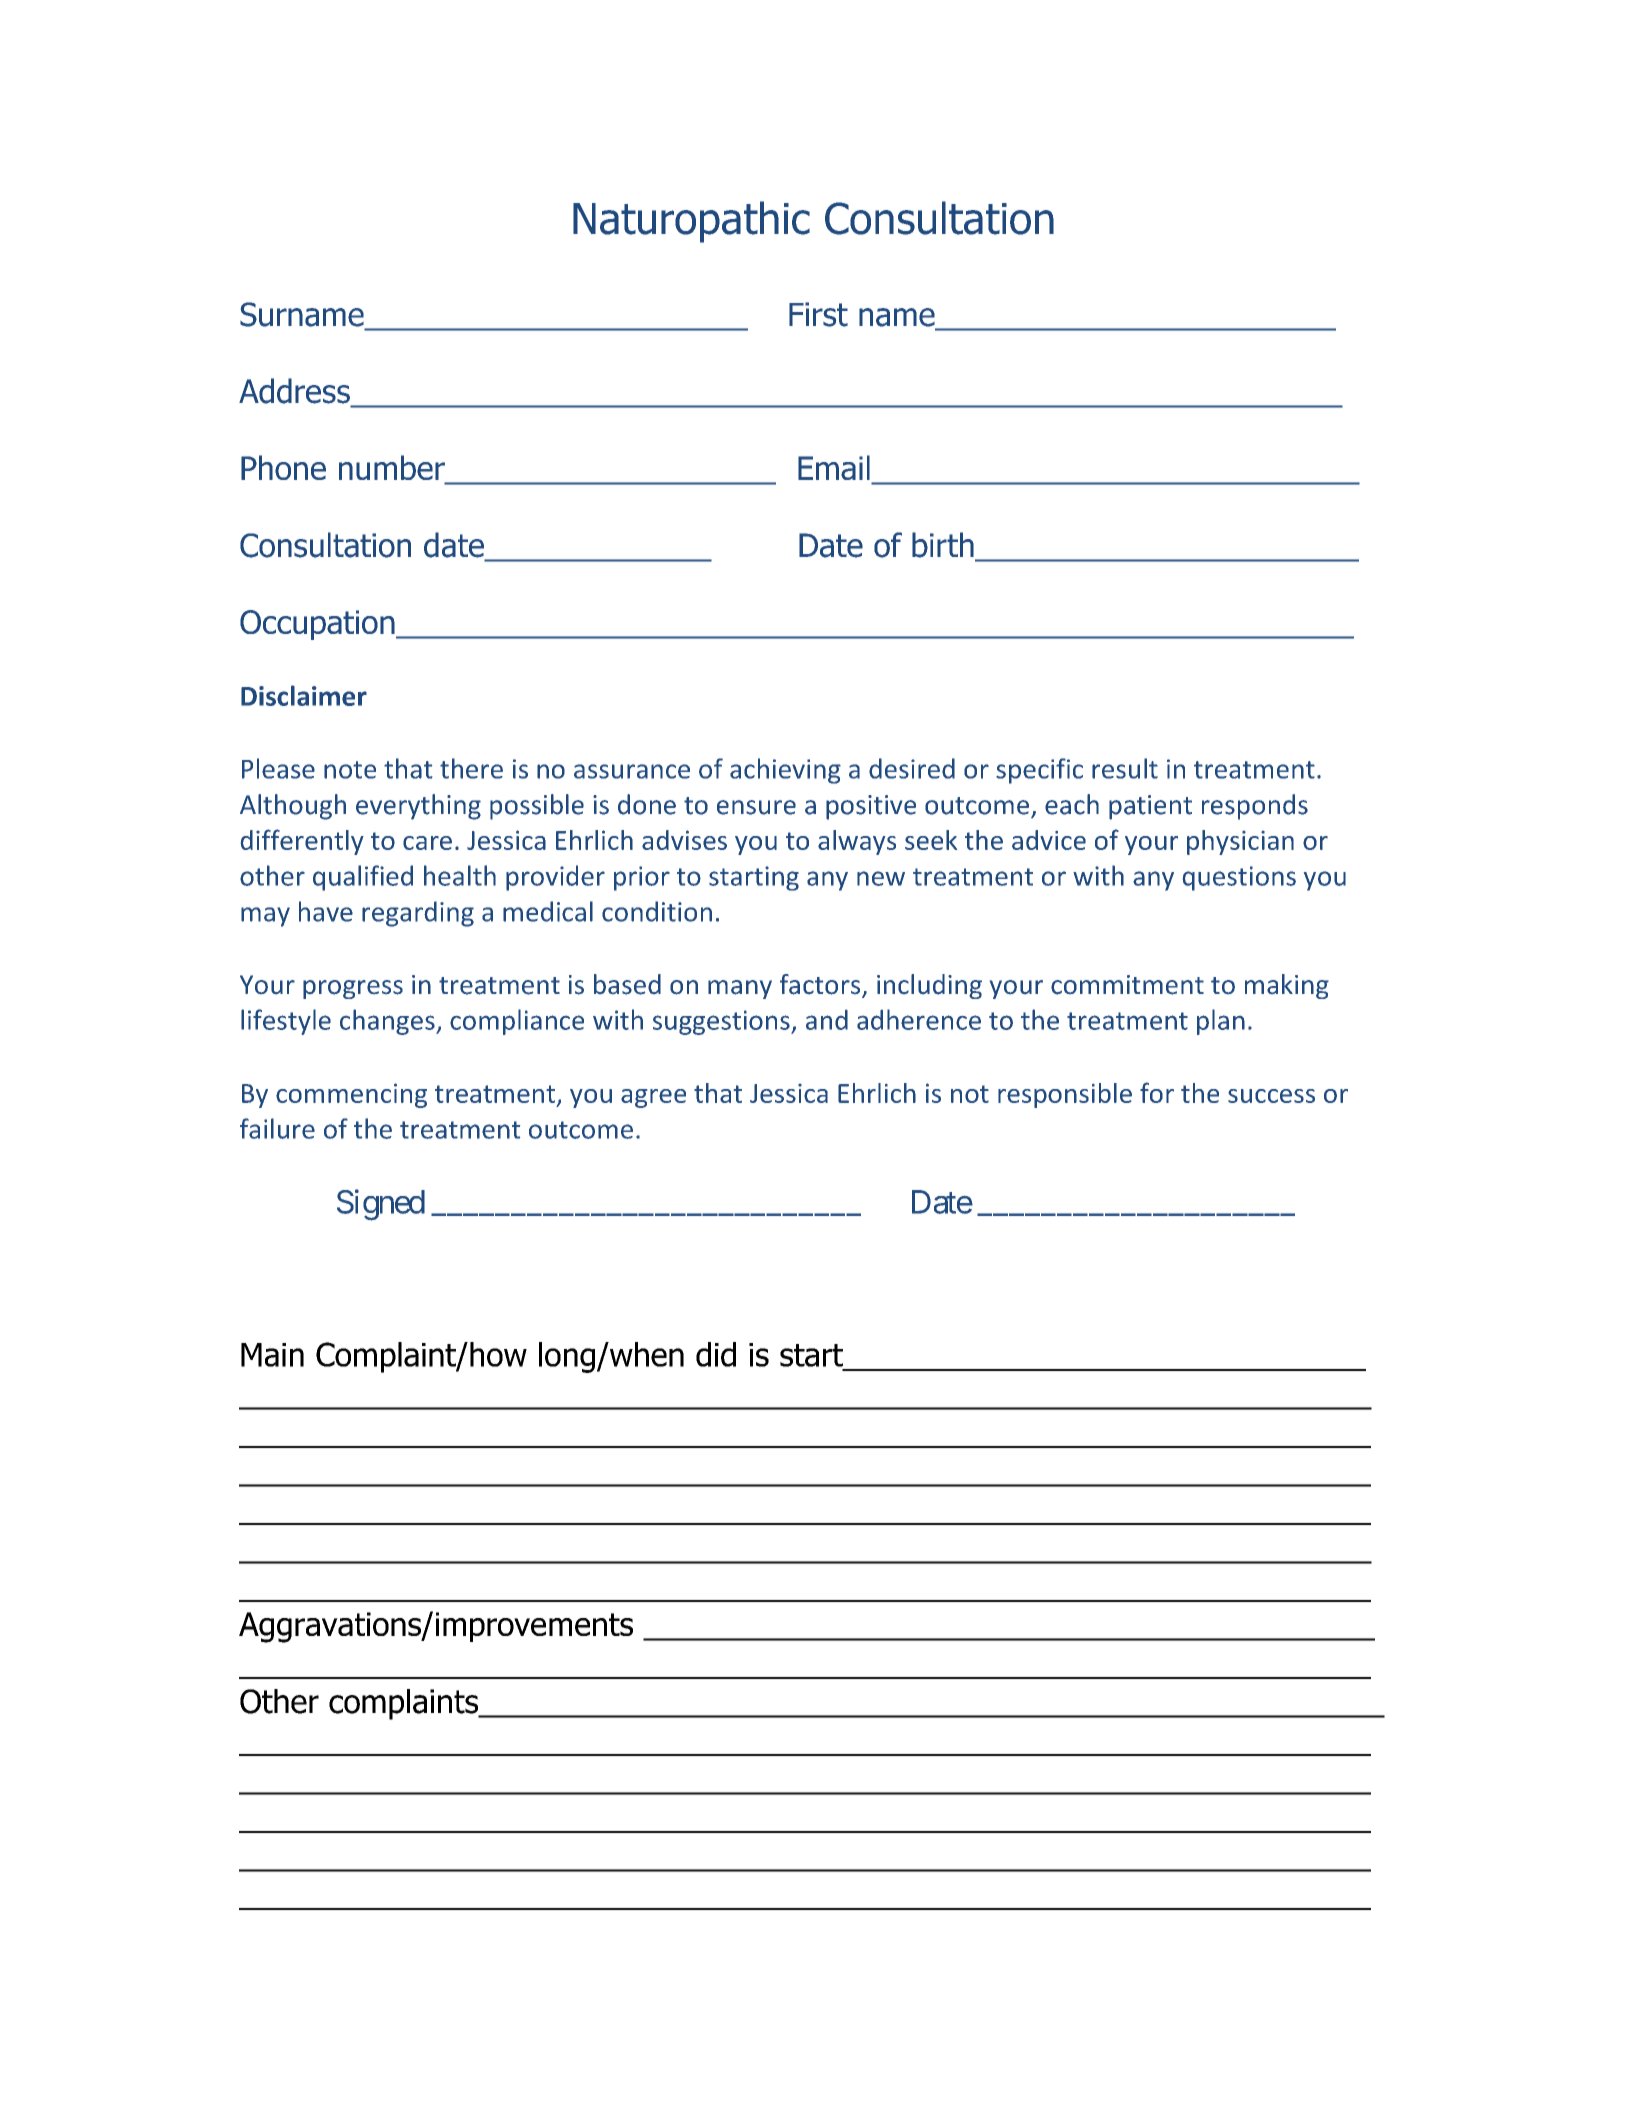 The height and width of the screenshot is (2105, 1627). What do you see at coordinates (691, 222) in the screenshot?
I see `Naturopathic` at bounding box center [691, 222].
